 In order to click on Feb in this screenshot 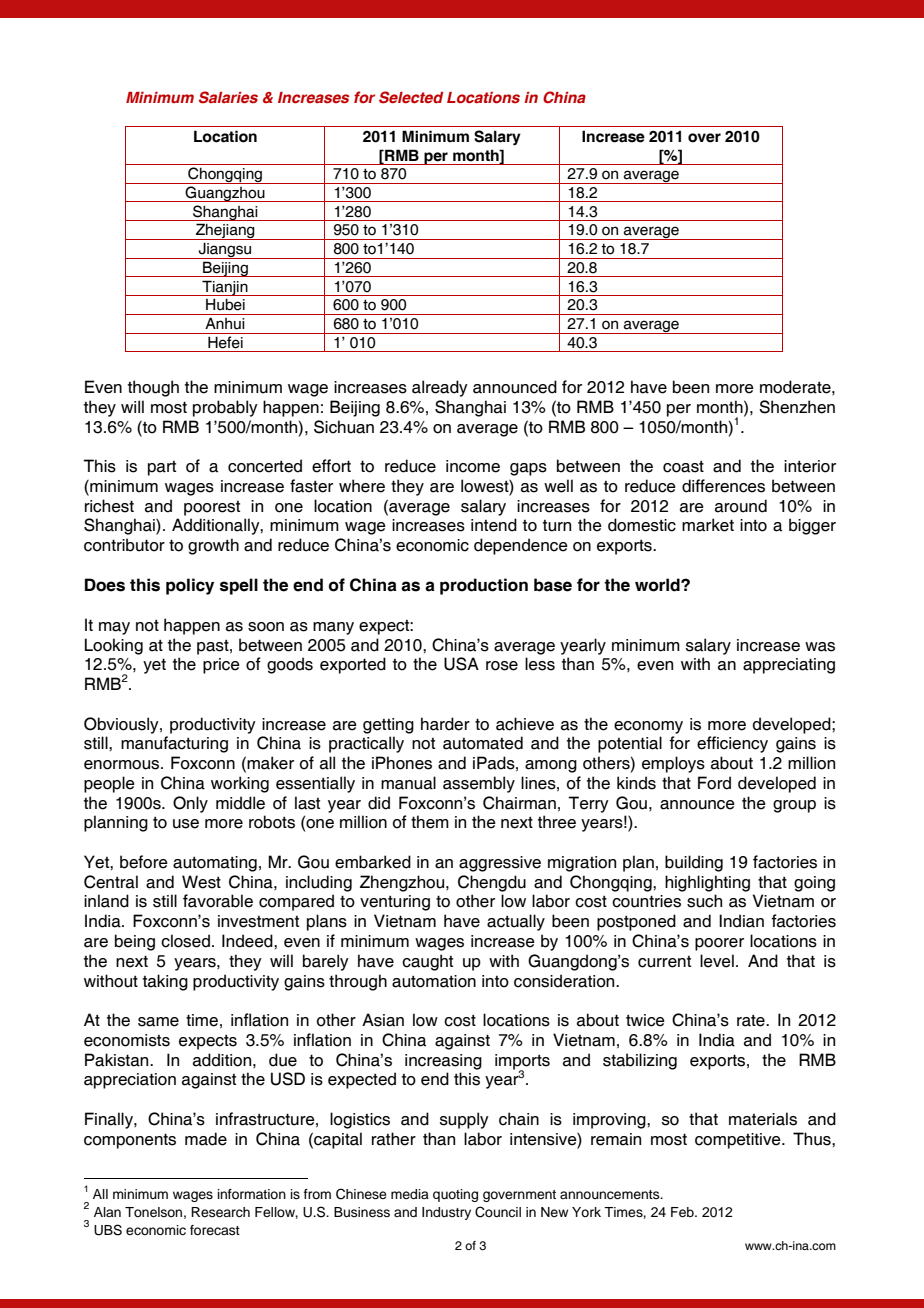, I will do `click(683, 1212)`.
